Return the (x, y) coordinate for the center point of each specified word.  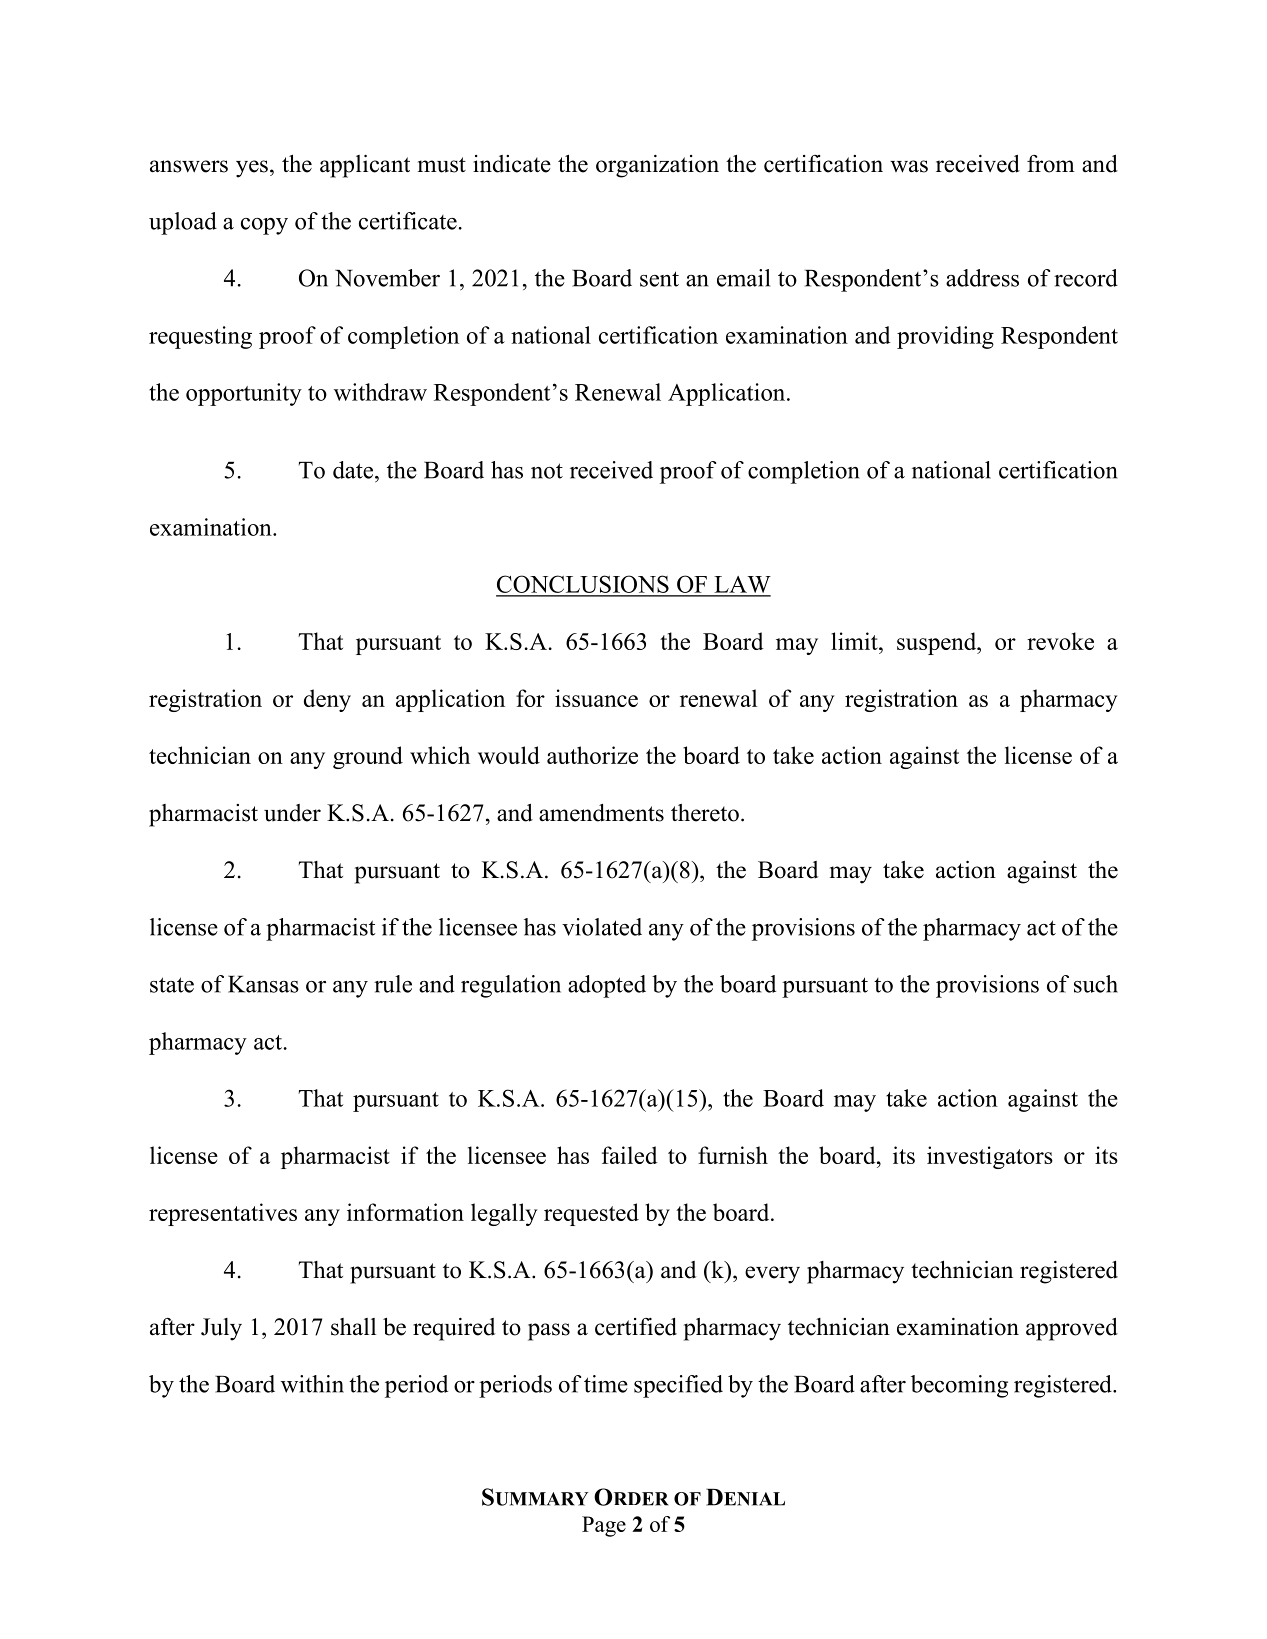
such (1096, 984)
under (292, 813)
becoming (959, 1386)
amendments (601, 813)
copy (264, 226)
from (1051, 164)
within (312, 1384)
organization (657, 166)
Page (604, 1526)
